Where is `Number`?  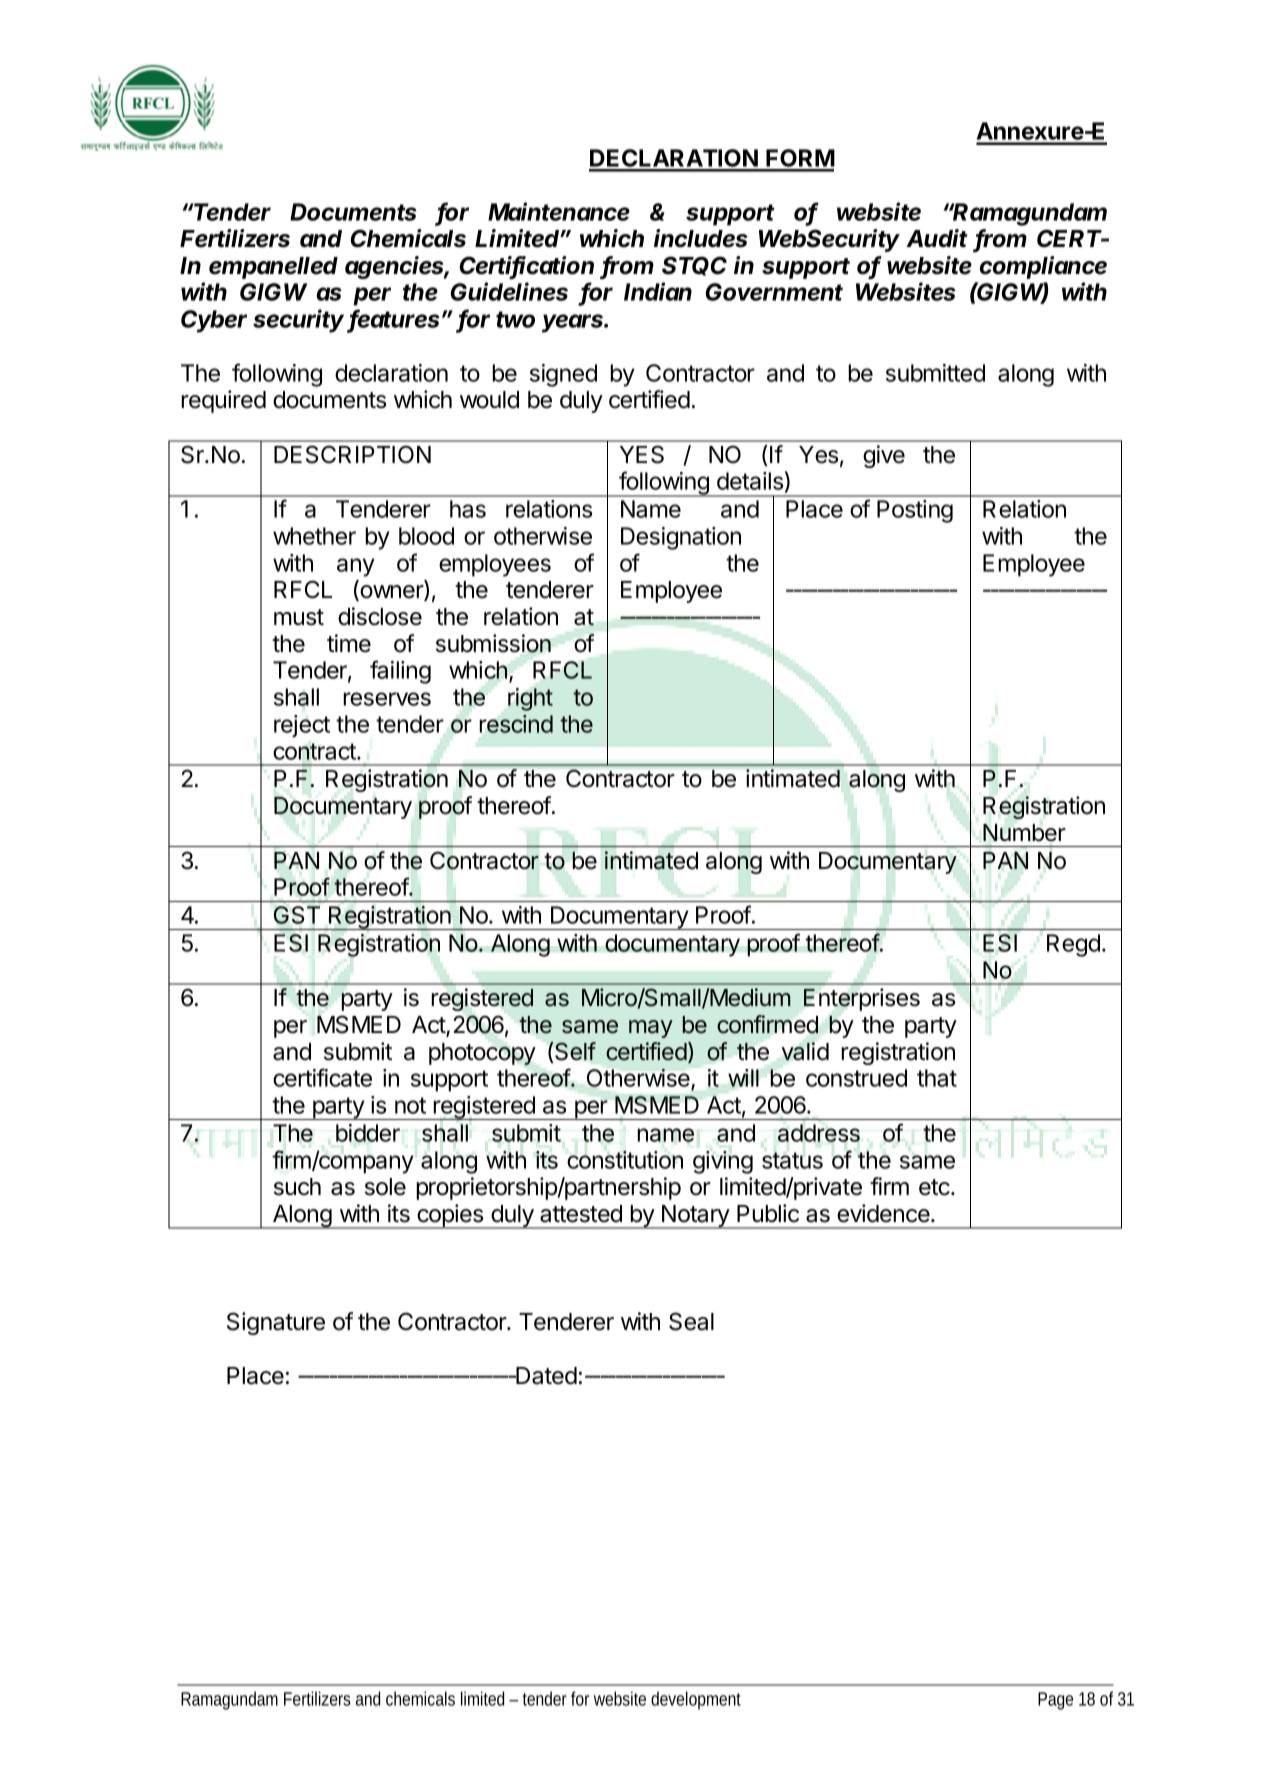 Number is located at coordinates (1024, 833).
